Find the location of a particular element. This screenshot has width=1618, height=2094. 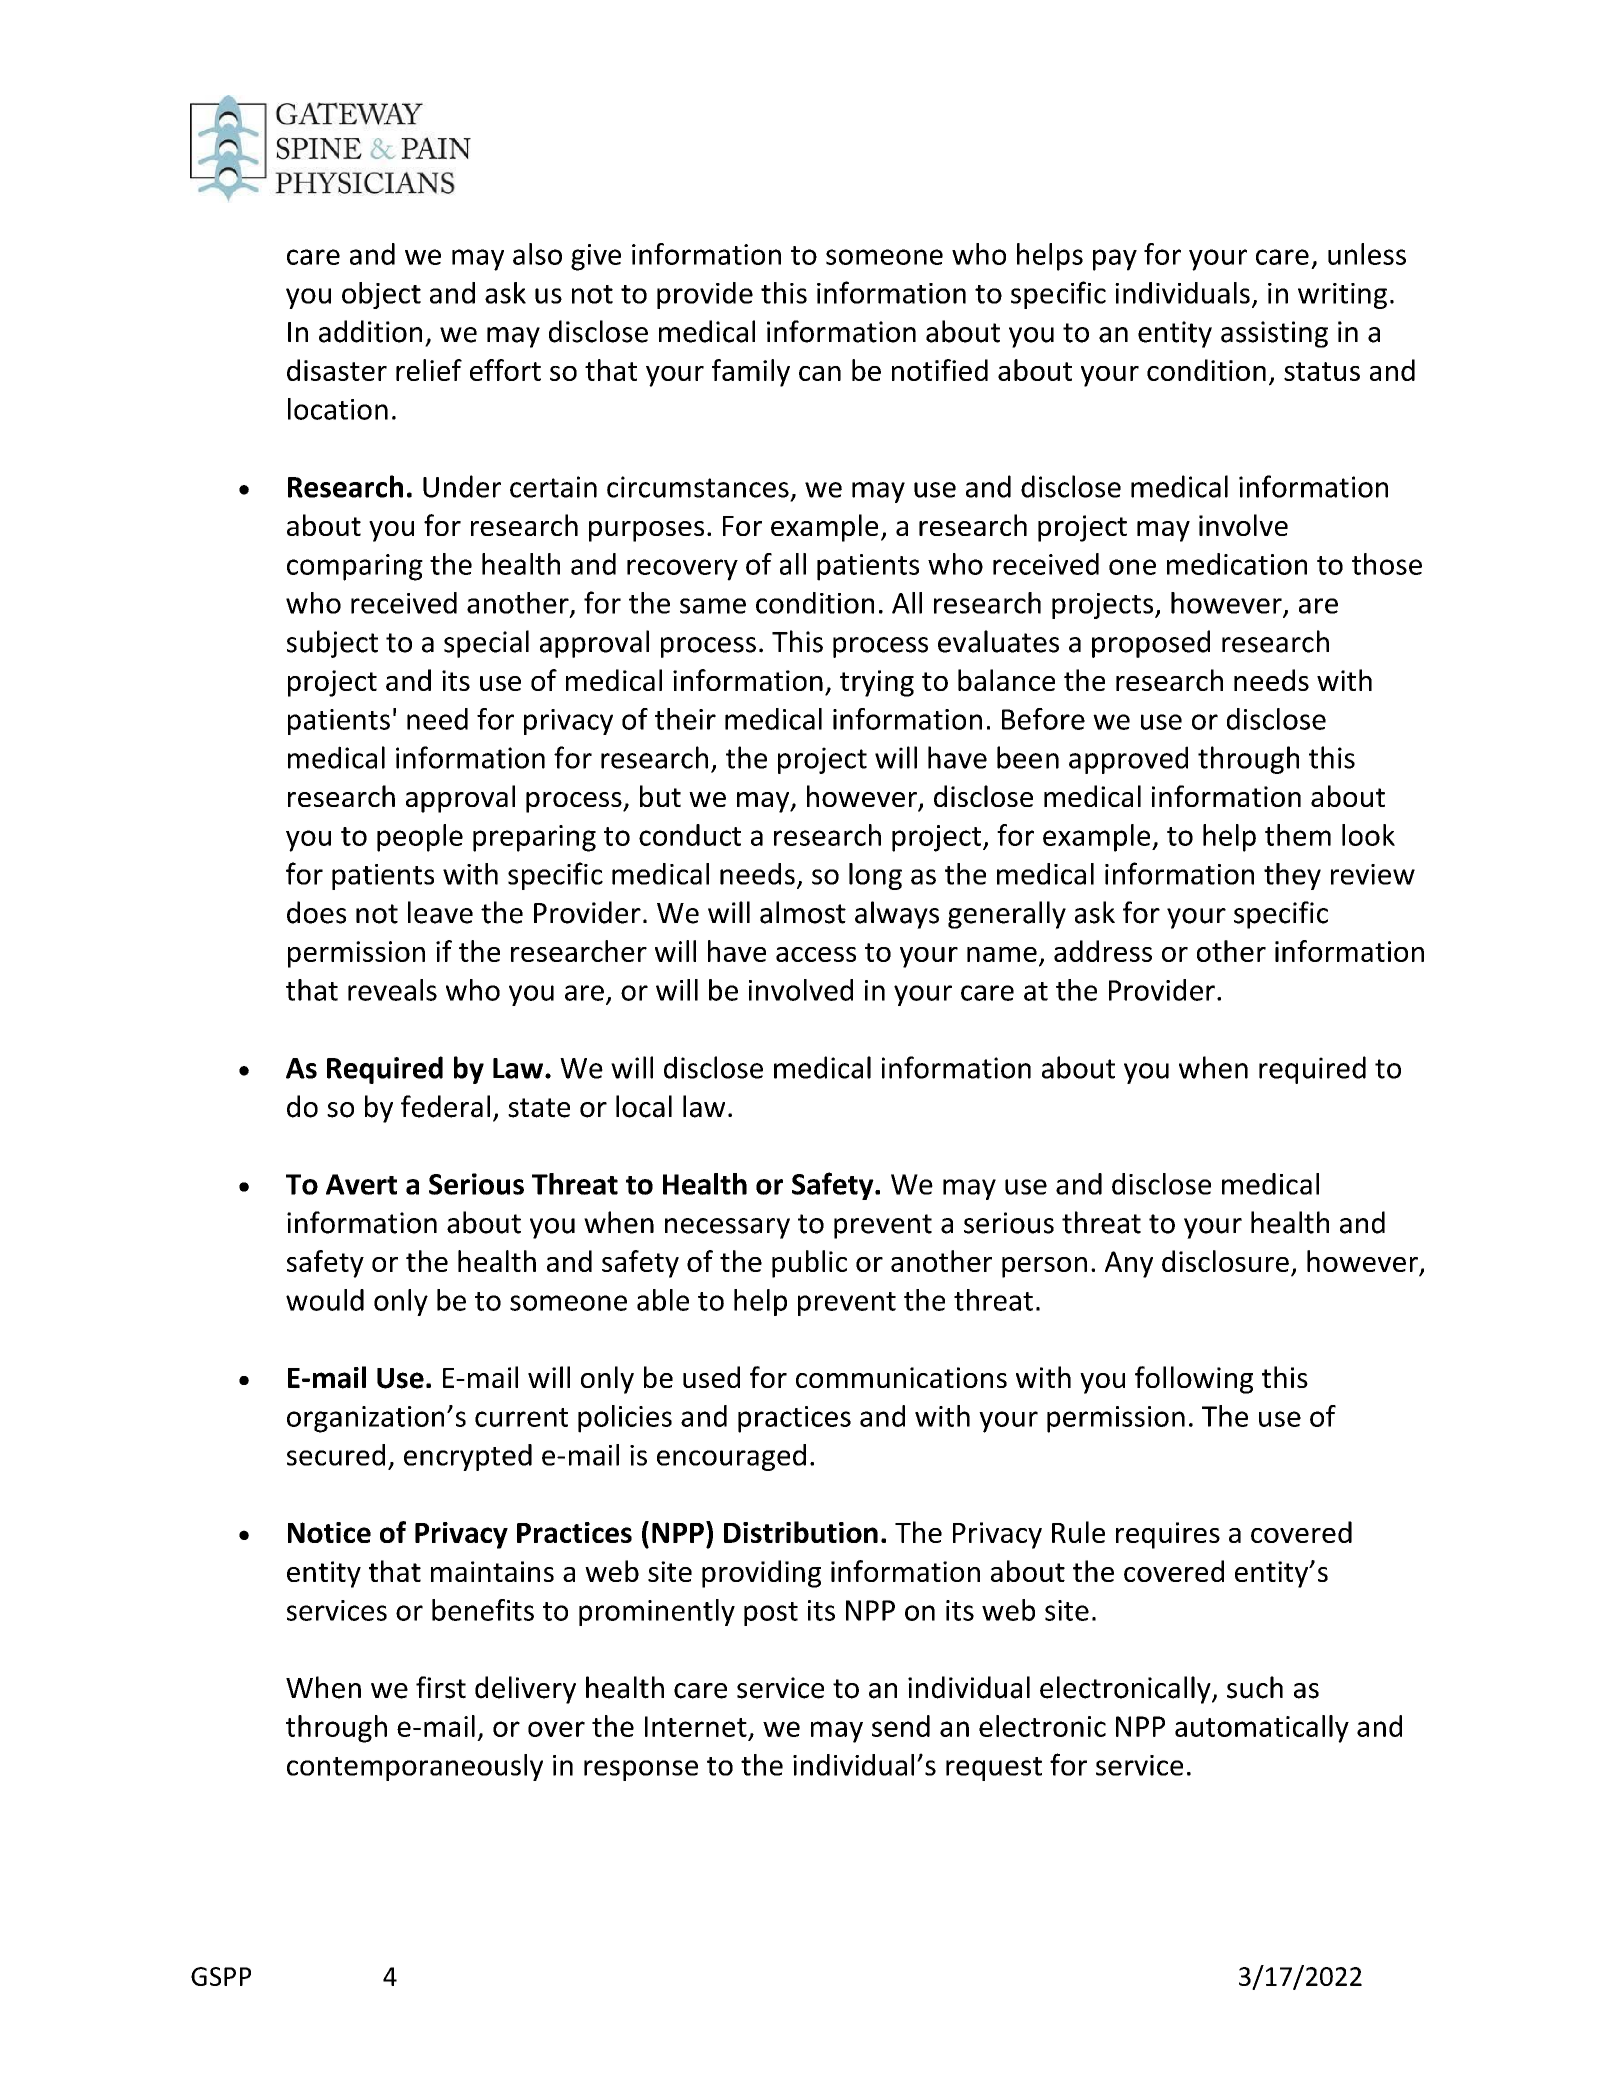

reveals is located at coordinates (392, 990).
